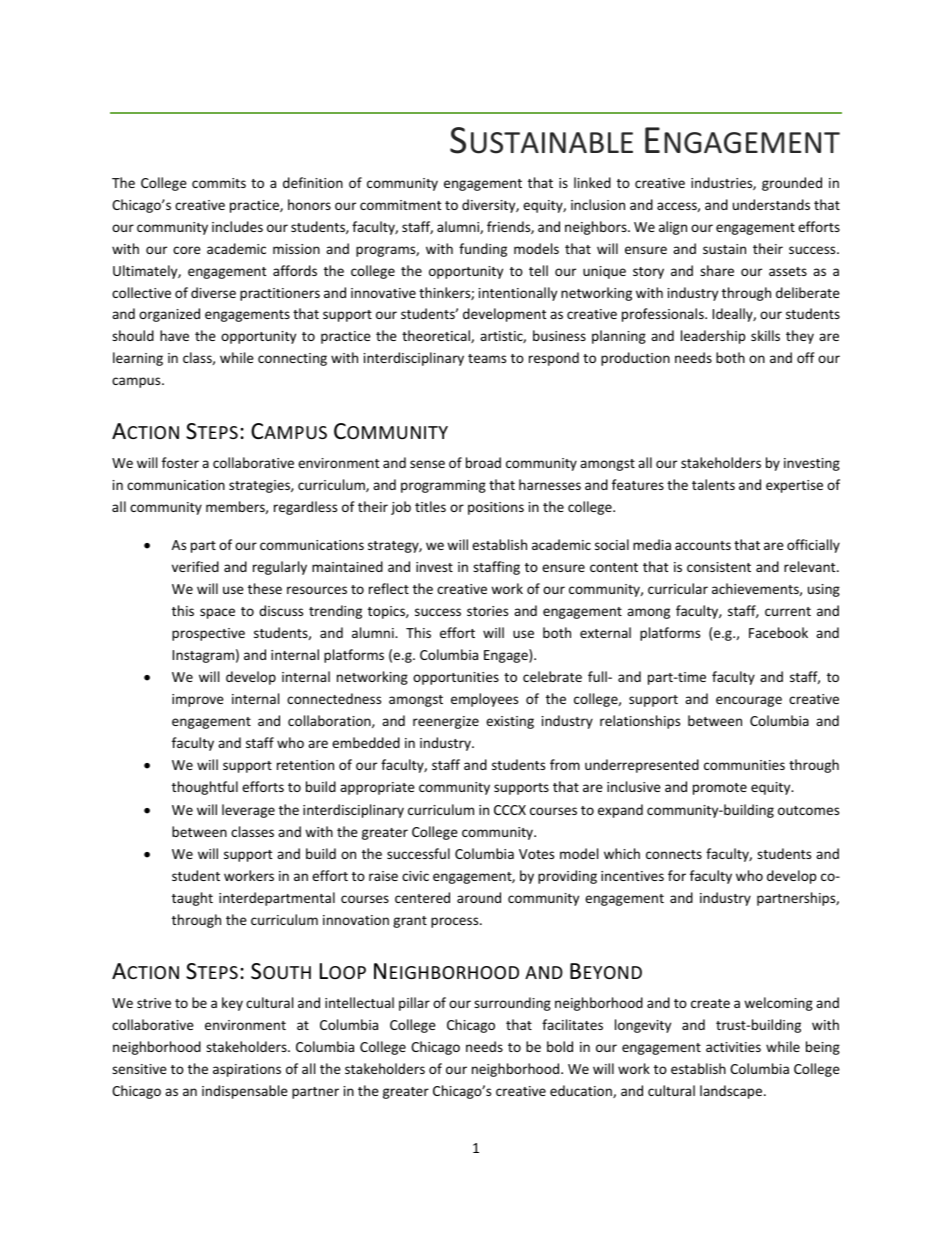  Describe the element at coordinates (733, 1047) in the document. I see `activities` at that location.
